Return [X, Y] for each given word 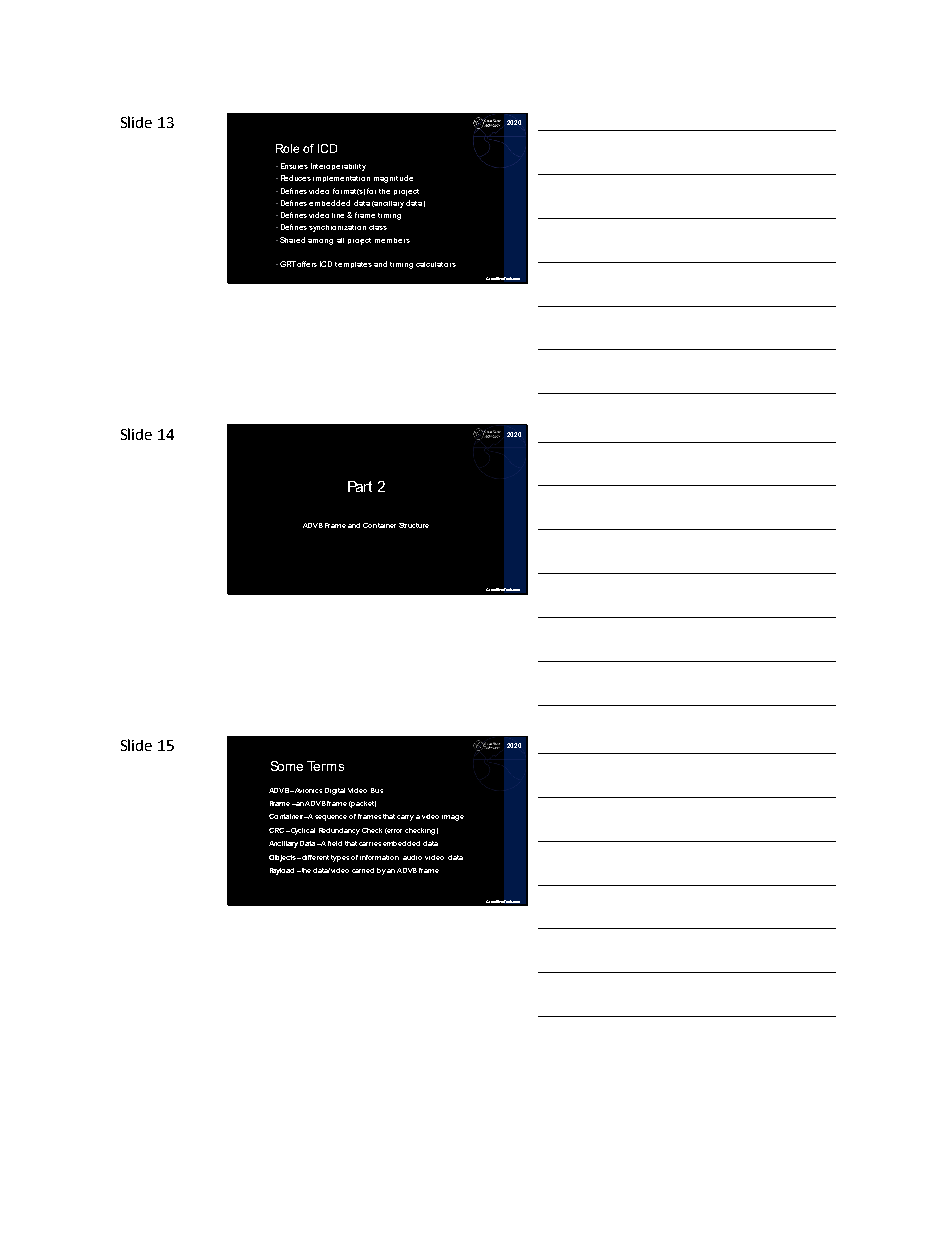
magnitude [393, 179]
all [340, 240]
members [392, 240]
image [453, 818]
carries [370, 844]
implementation [341, 179]
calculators [436, 264]
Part [360, 486]
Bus [377, 790]
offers [307, 264]
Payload [282, 871]
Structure [414, 525]
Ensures [294, 166]
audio [412, 857]
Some [287, 766]
